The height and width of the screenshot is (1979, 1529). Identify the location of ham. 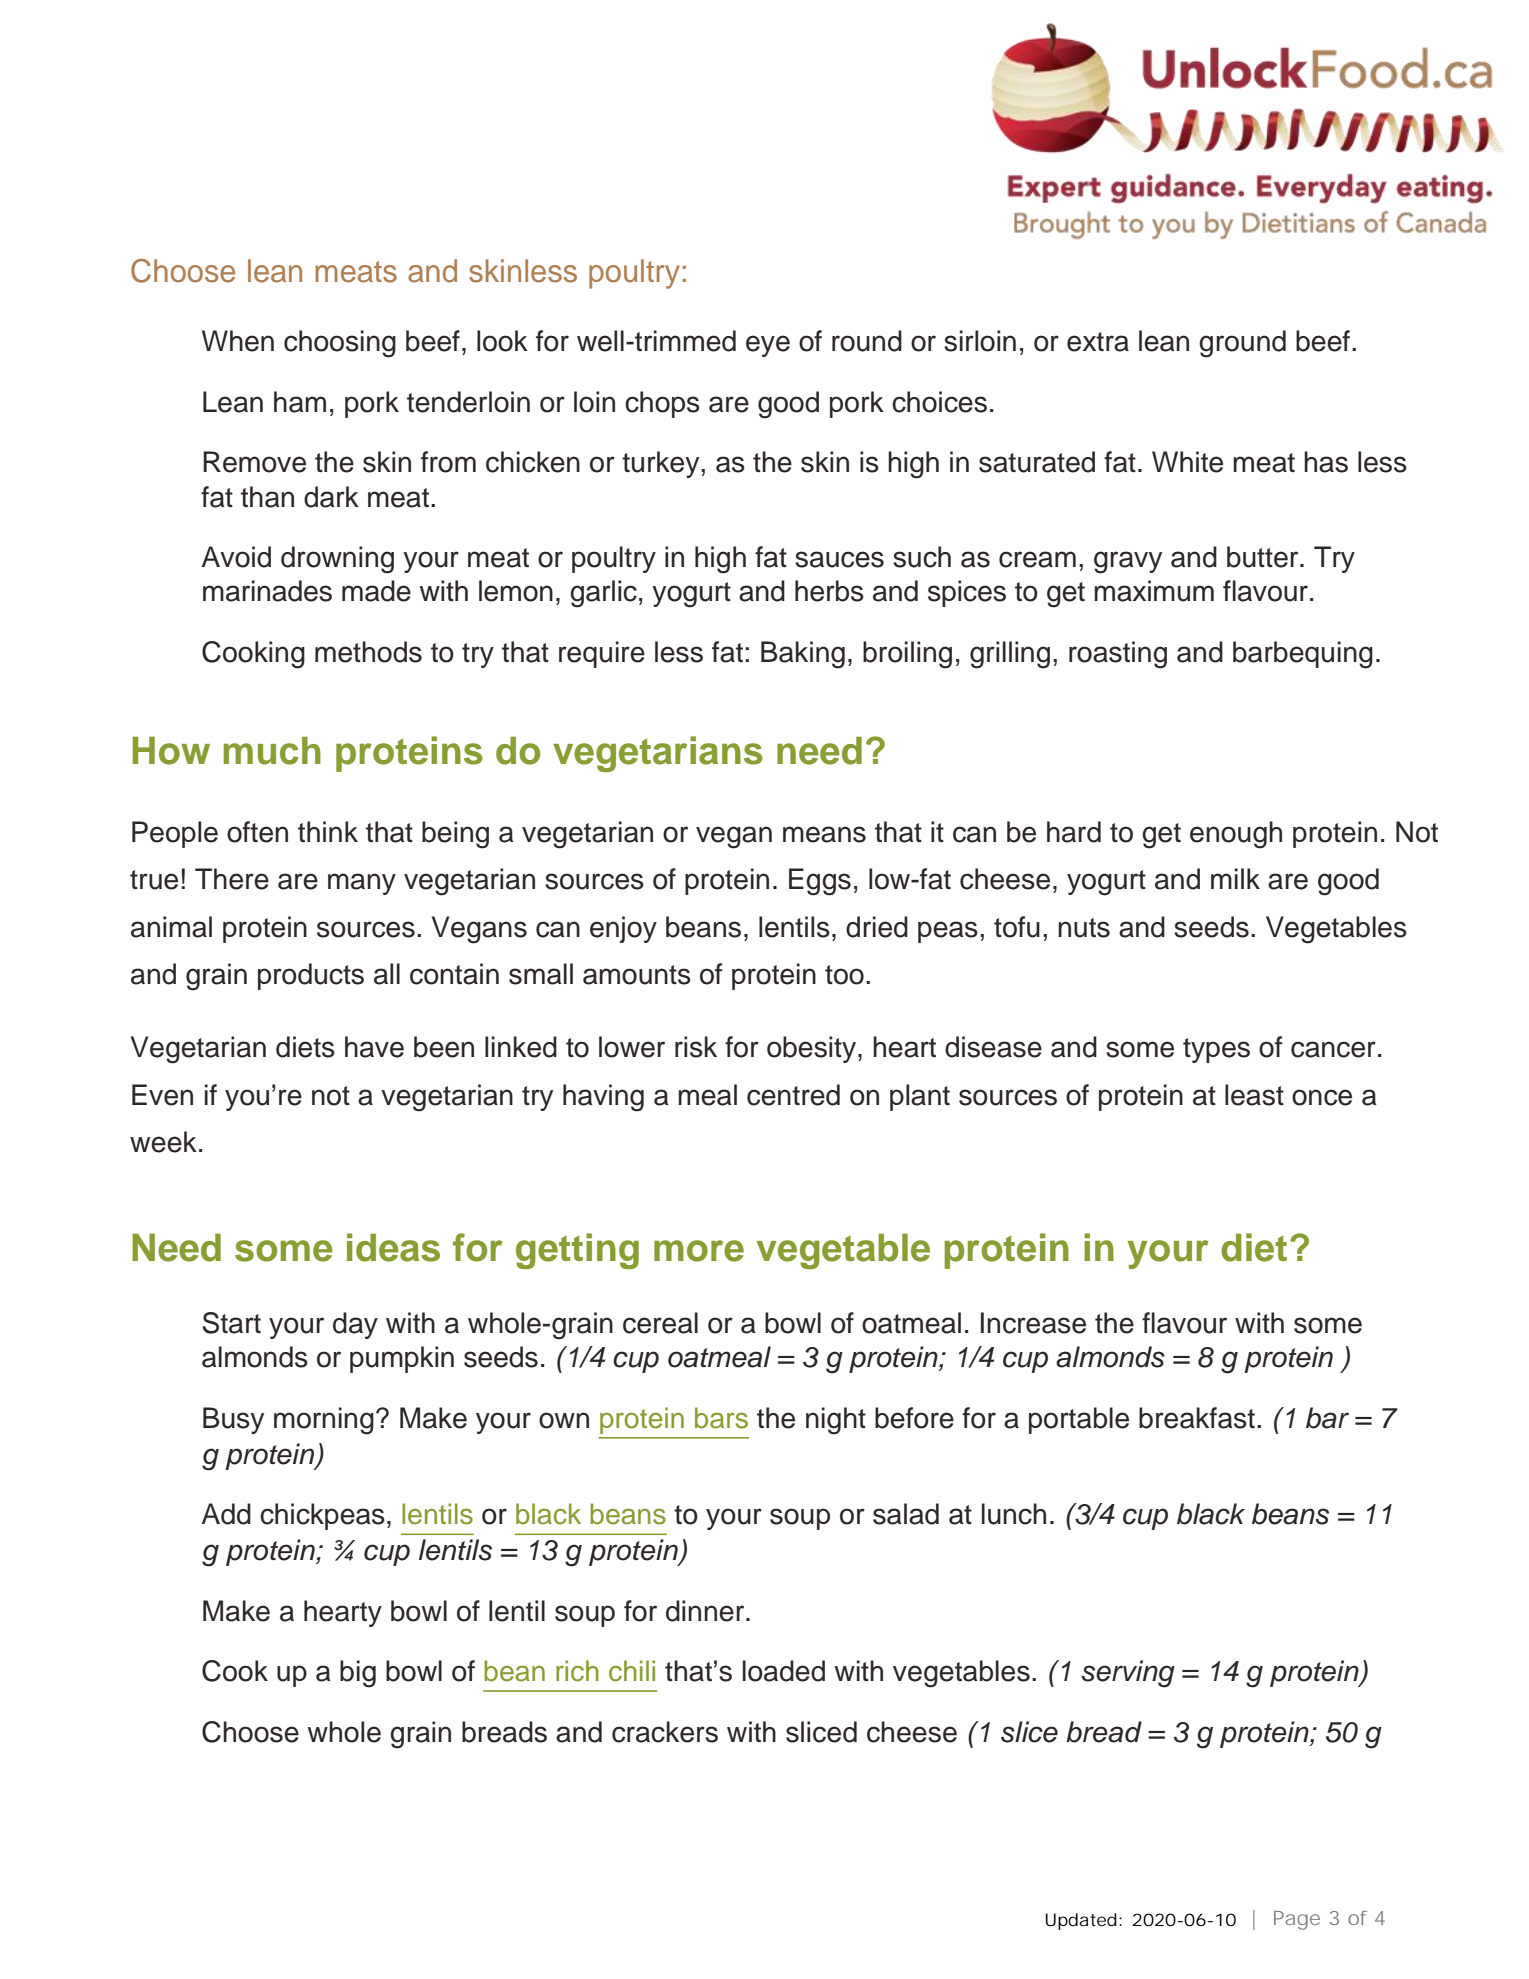
(300, 402).
